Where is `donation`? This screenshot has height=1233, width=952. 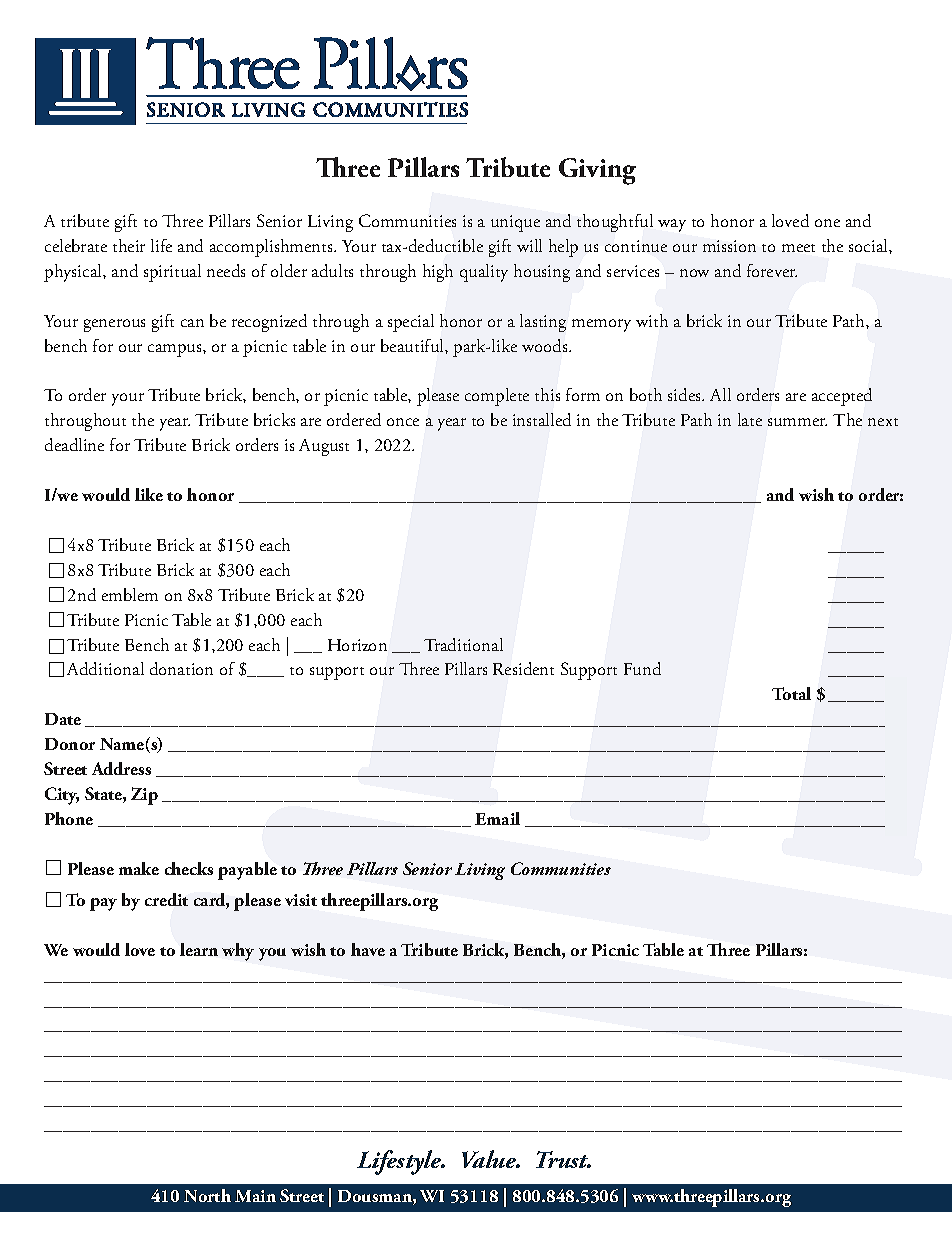
donation is located at coordinates (181, 668).
